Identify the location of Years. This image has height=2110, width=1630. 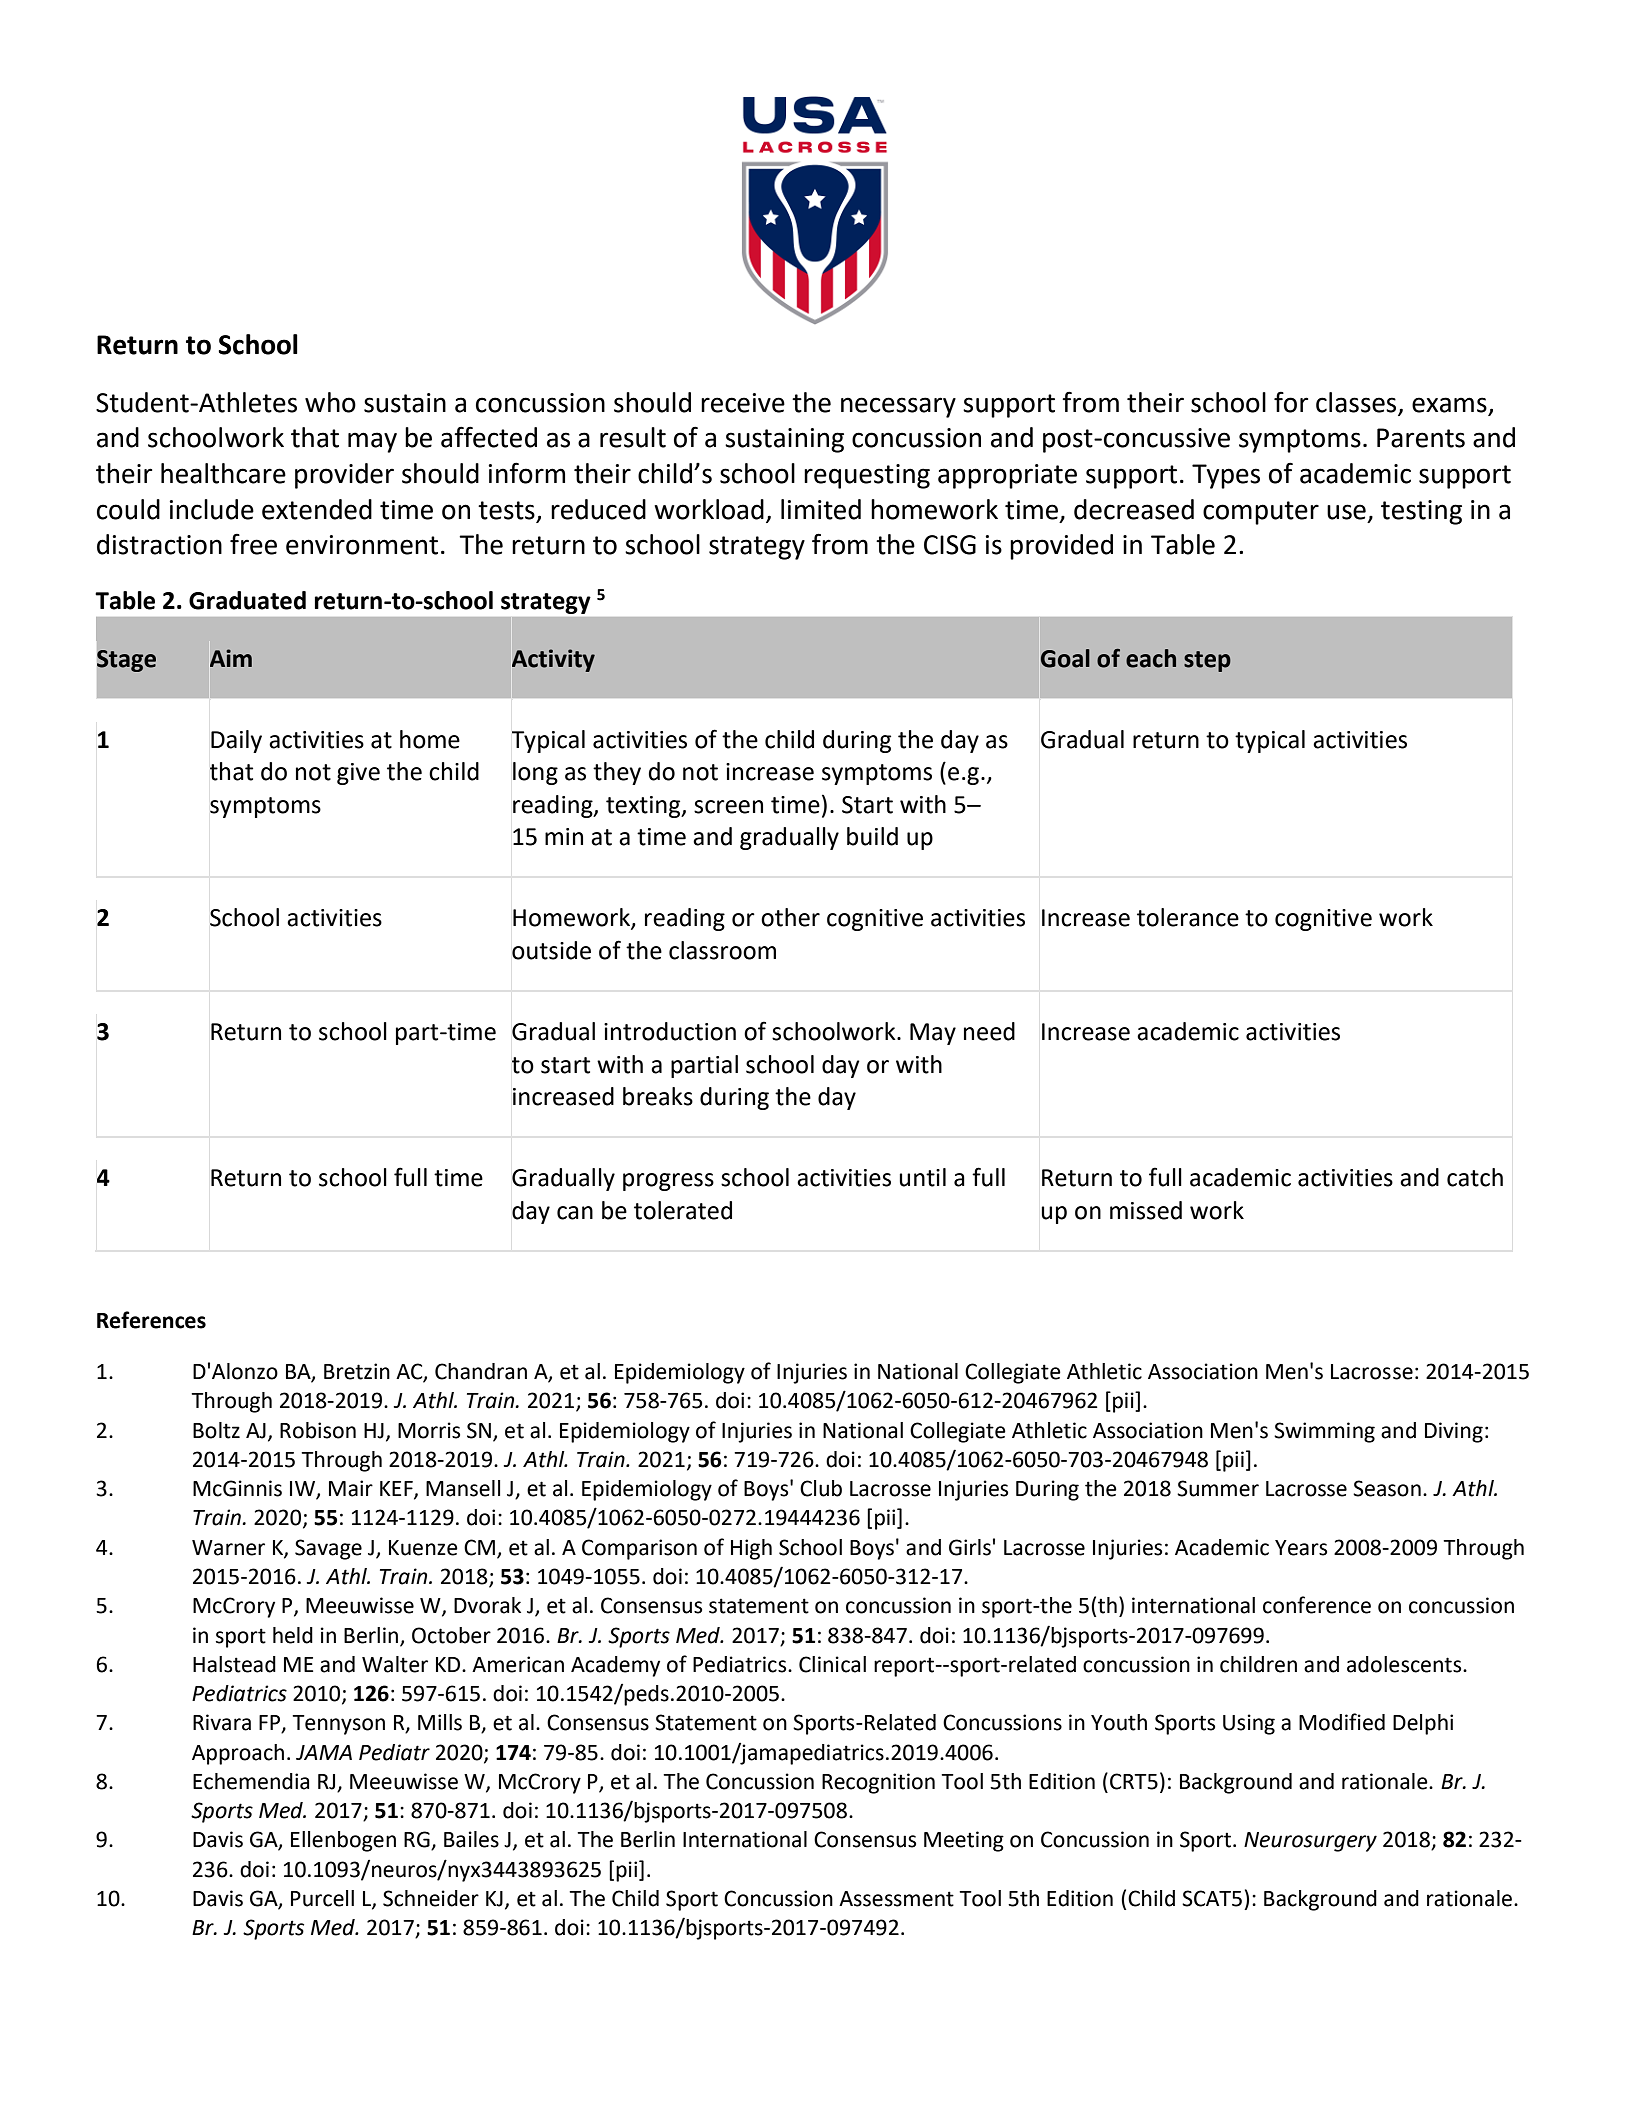
(1301, 1548).
